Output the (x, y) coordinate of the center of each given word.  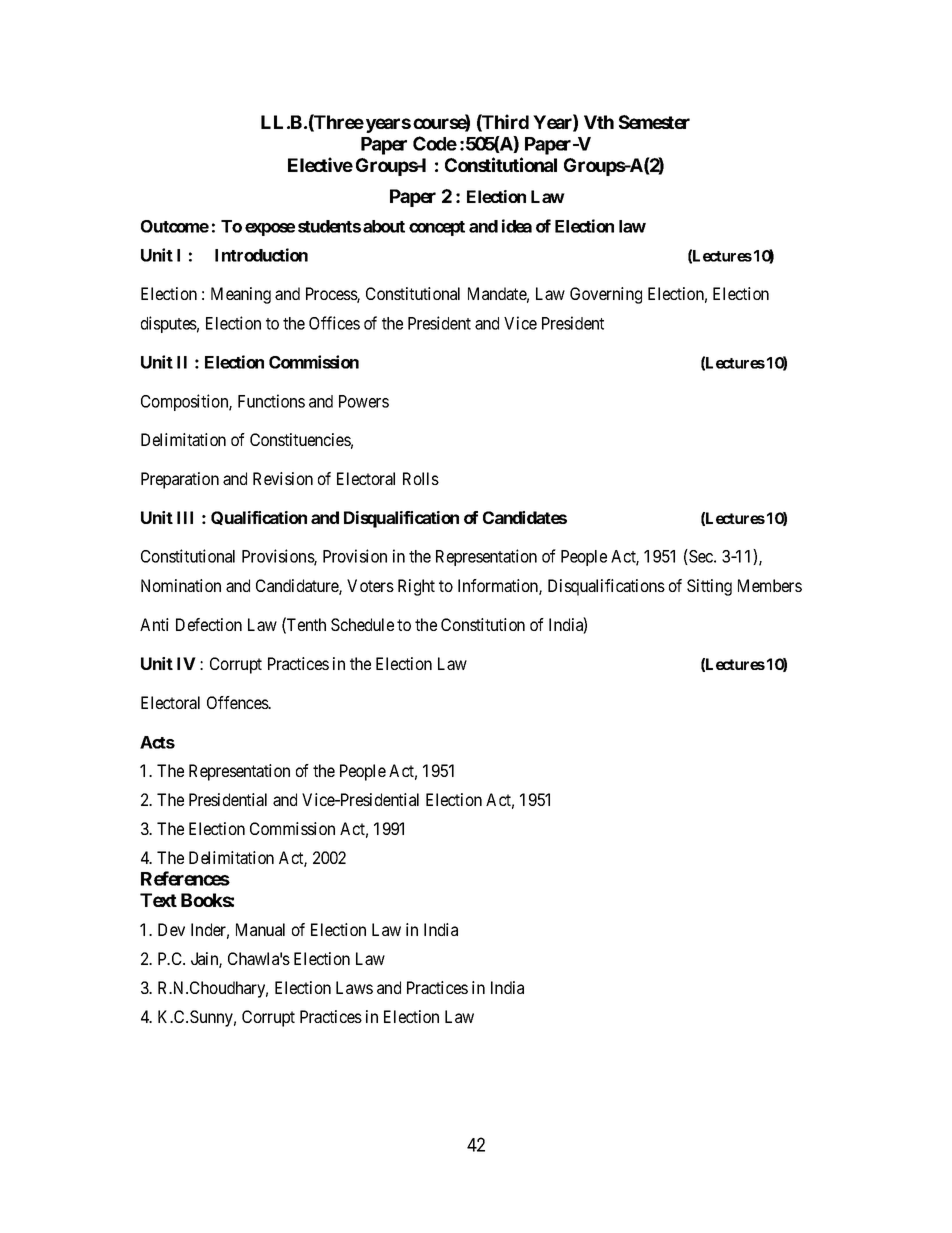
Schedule (362, 624)
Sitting (709, 587)
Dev (171, 929)
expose (270, 229)
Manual (260, 929)
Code (435, 143)
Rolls (421, 478)
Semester (654, 122)
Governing (606, 295)
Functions (271, 401)
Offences (238, 702)
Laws (354, 987)
